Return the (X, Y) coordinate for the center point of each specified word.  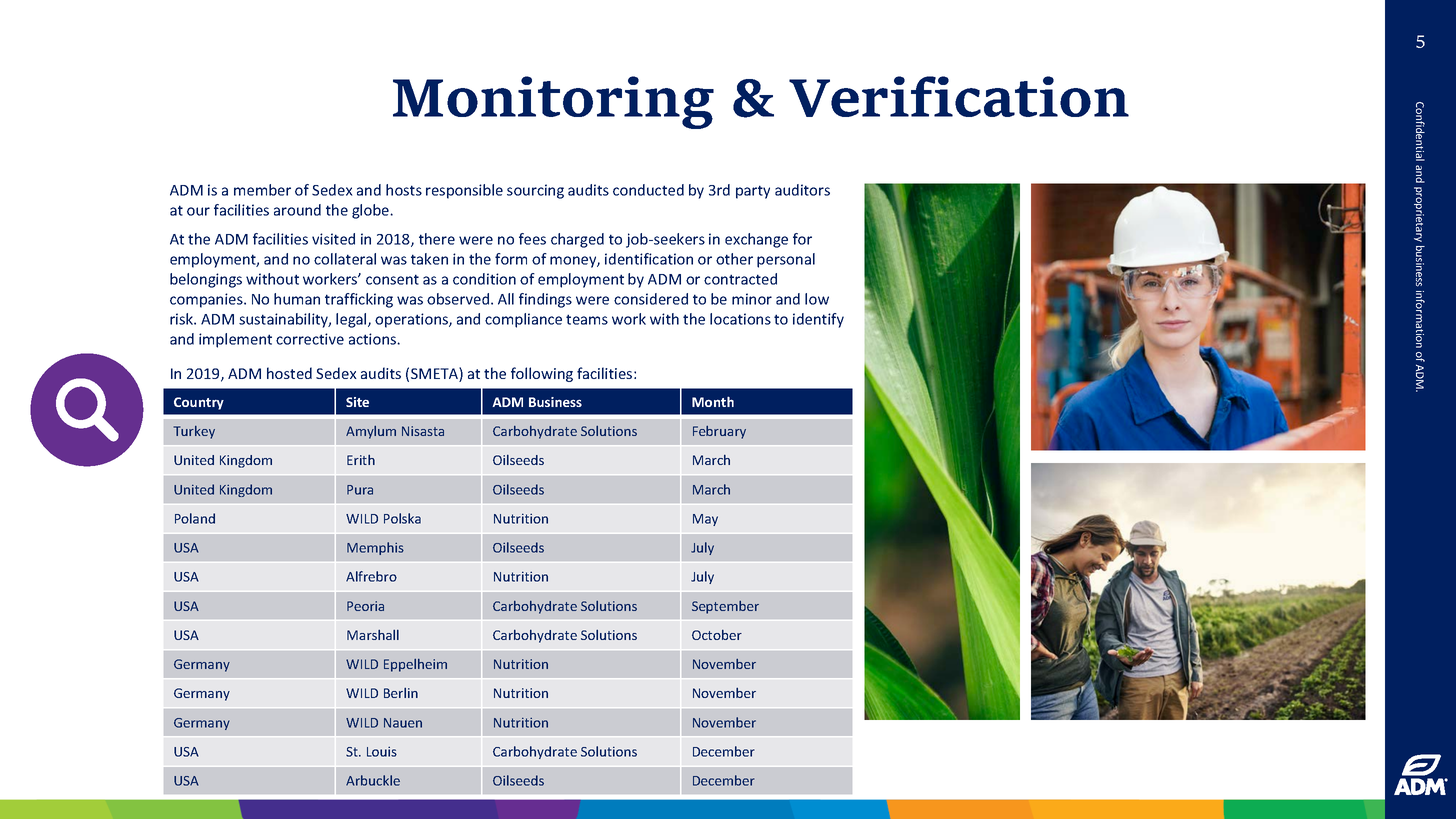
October (717, 635)
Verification (959, 96)
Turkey (194, 432)
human (297, 299)
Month (713, 401)
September (725, 607)
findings (545, 300)
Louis (382, 751)
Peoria (365, 606)
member (262, 190)
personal (786, 260)
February (719, 432)
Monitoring (553, 102)
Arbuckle (373, 780)
